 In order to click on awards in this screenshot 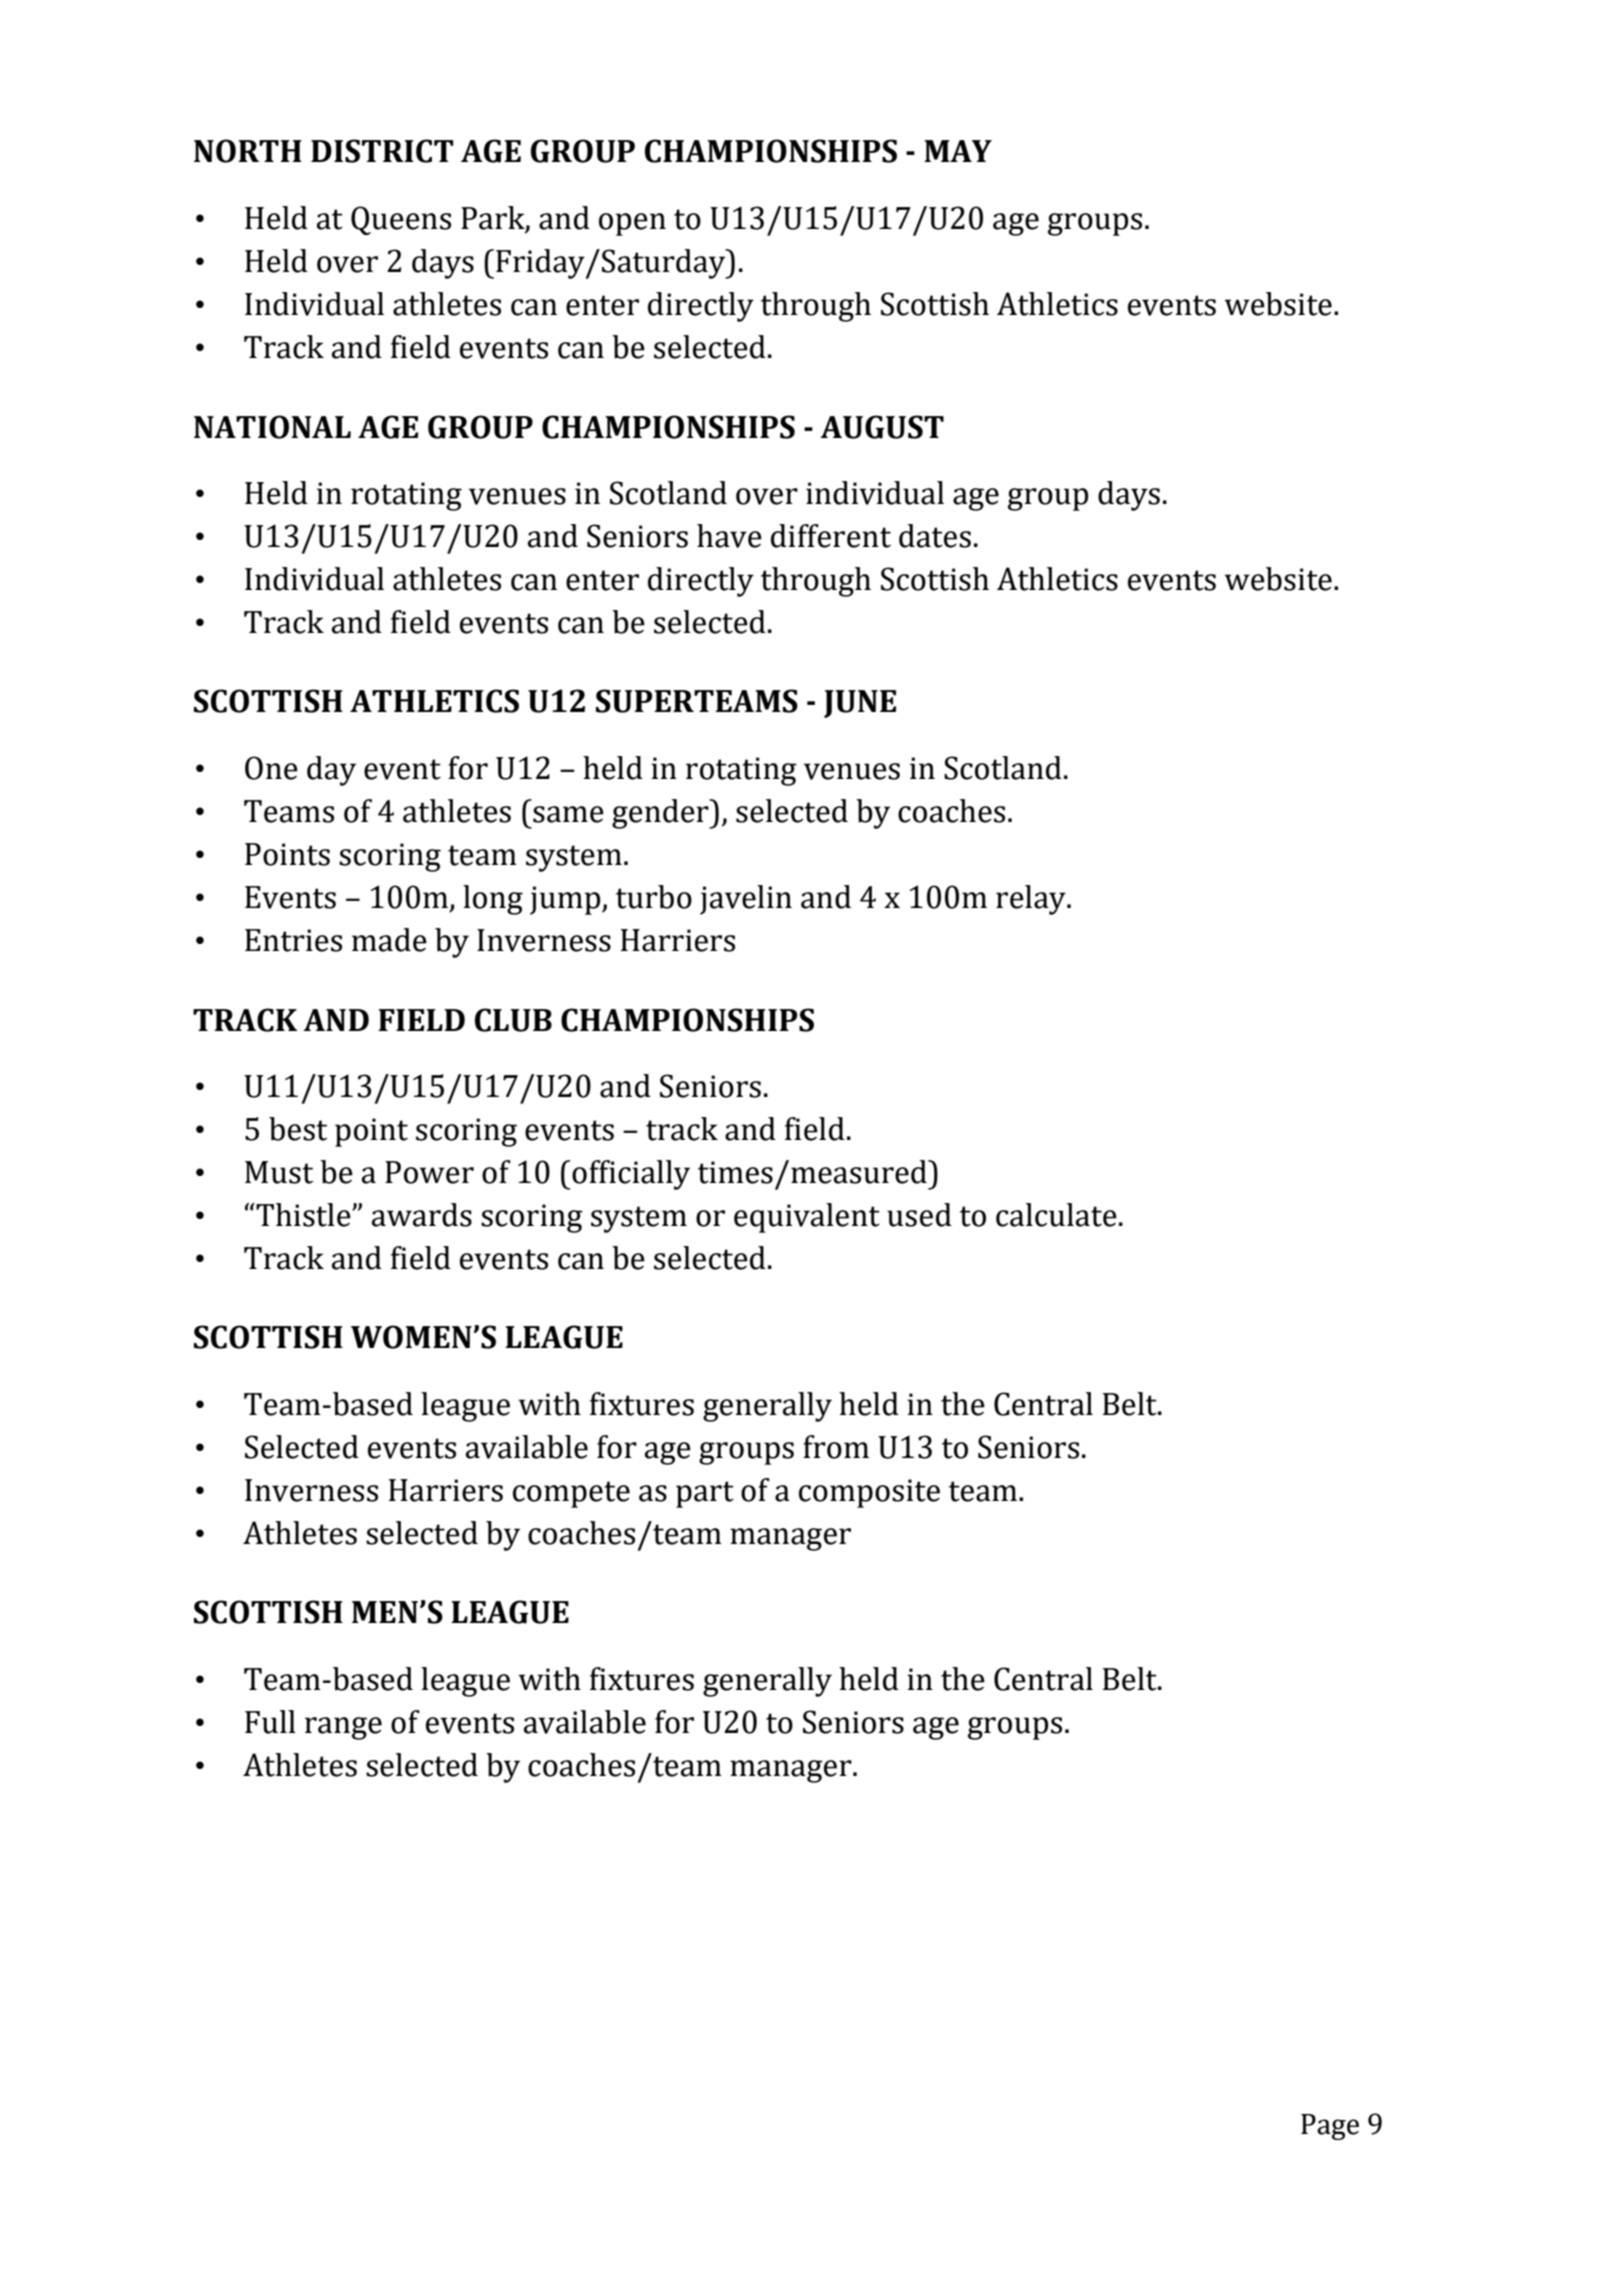, I will do `click(422, 1215)`.
